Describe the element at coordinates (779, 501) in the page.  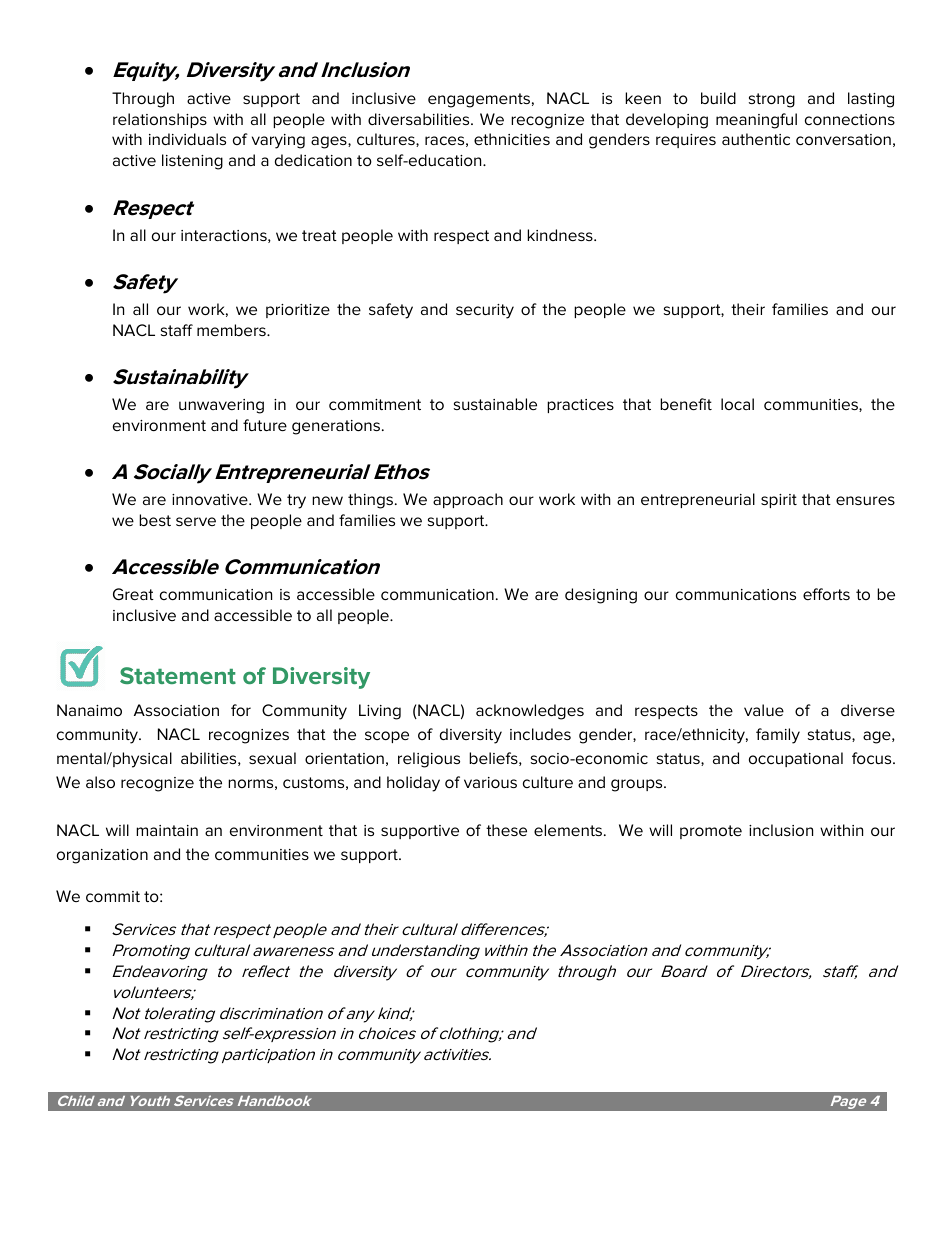
I see `spirit` at that location.
